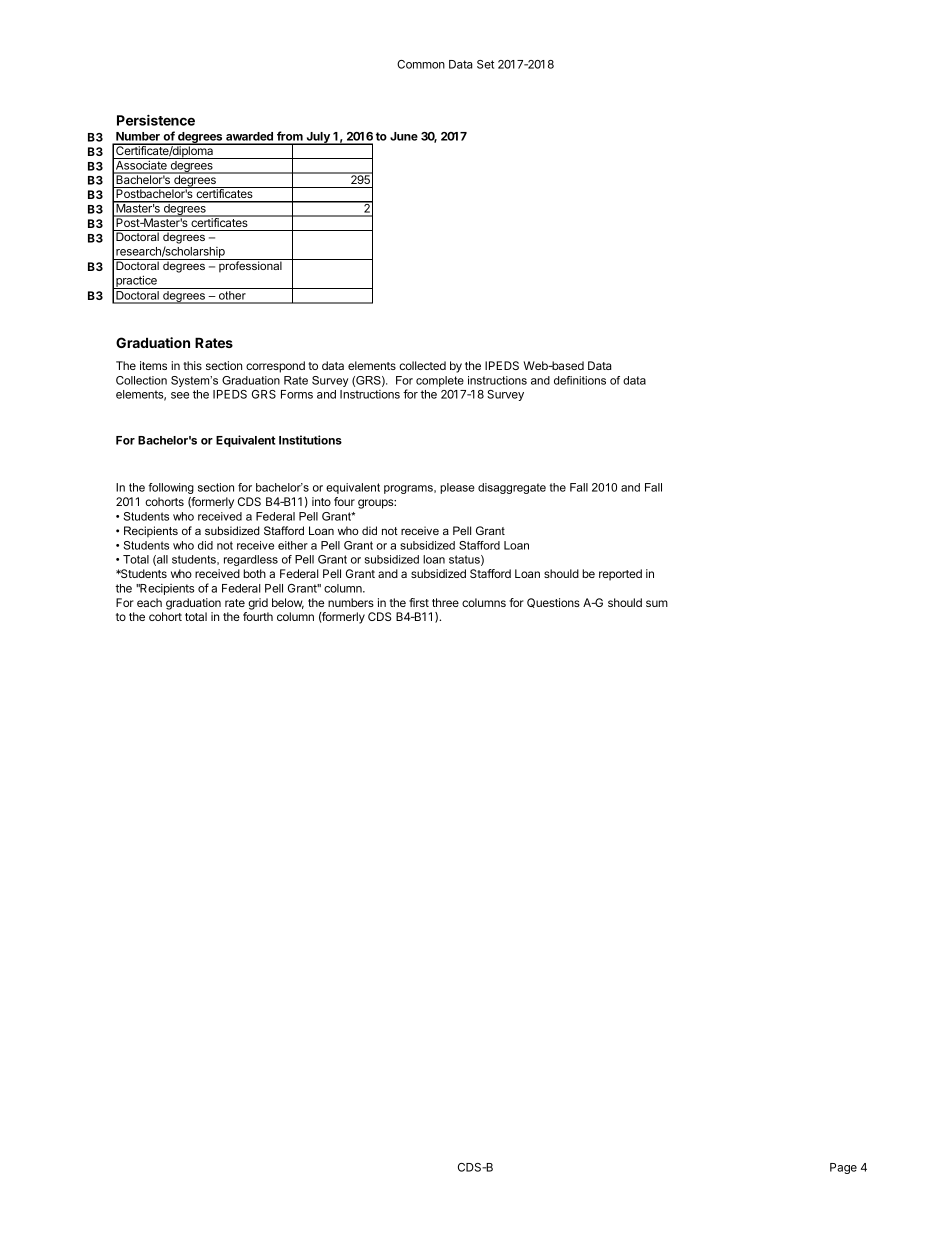 This document has width=952, height=1233. I want to click on each, so click(149, 602).
